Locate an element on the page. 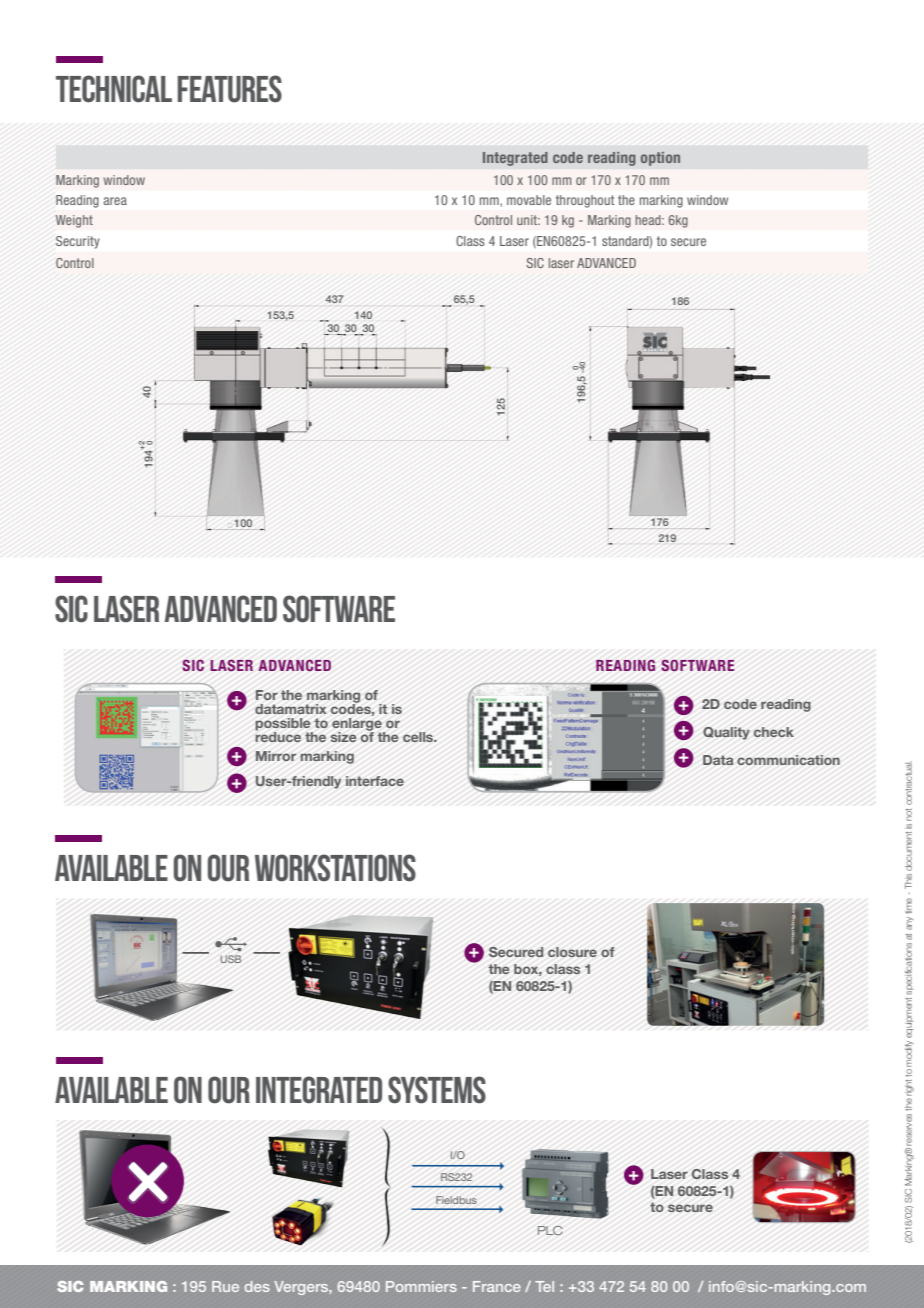 The height and width of the page is (1308, 924). workstations is located at coordinates (335, 868).
